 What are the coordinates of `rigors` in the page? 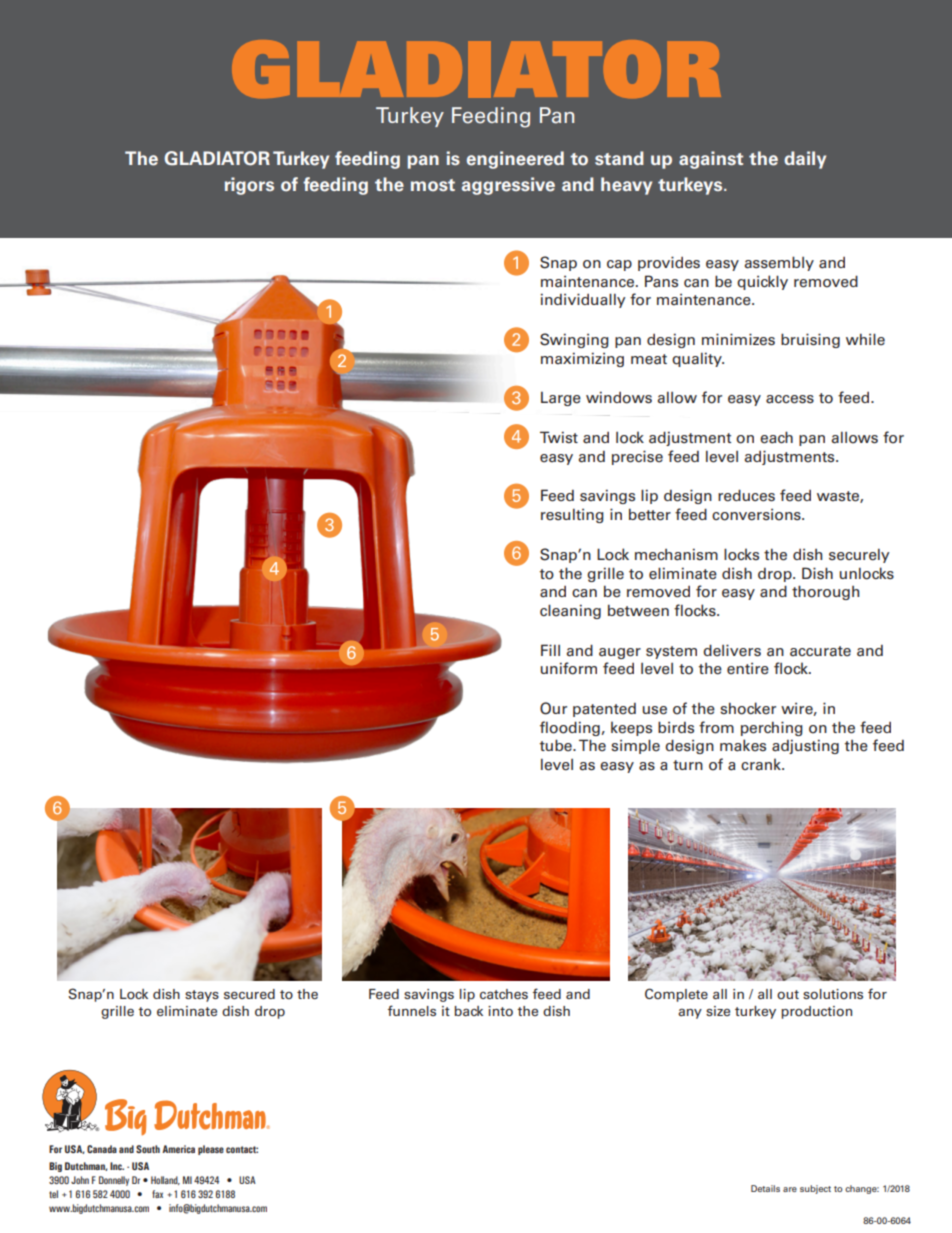 It's located at (249, 186).
